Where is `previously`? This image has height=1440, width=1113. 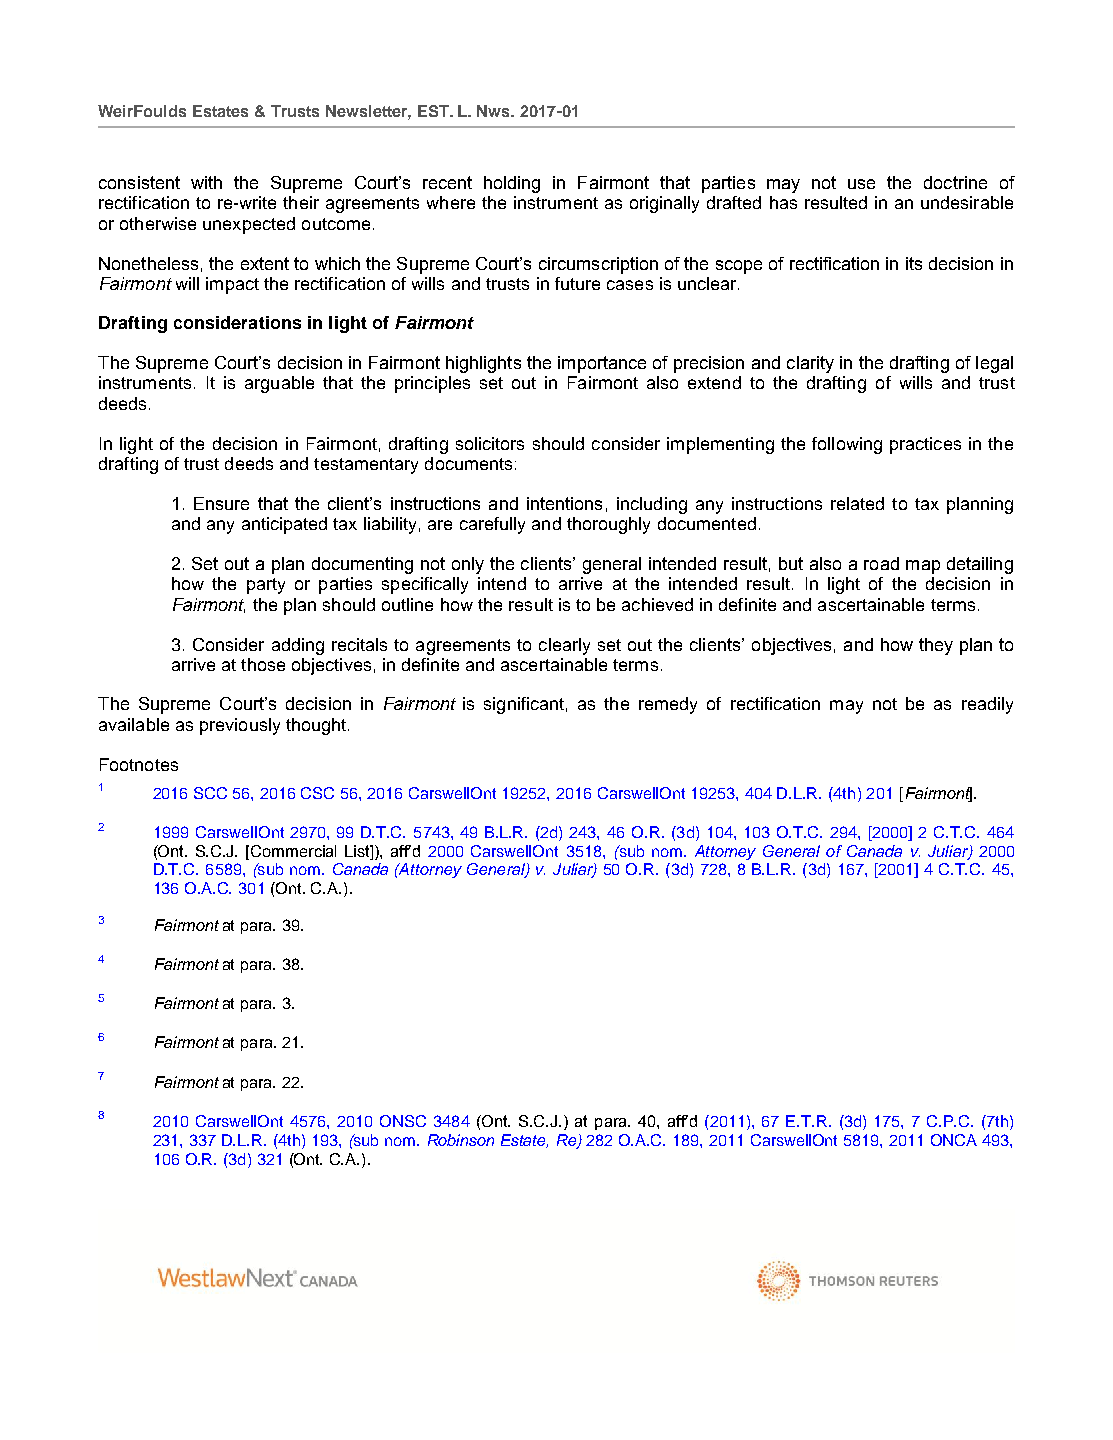
previously is located at coordinates (240, 726).
